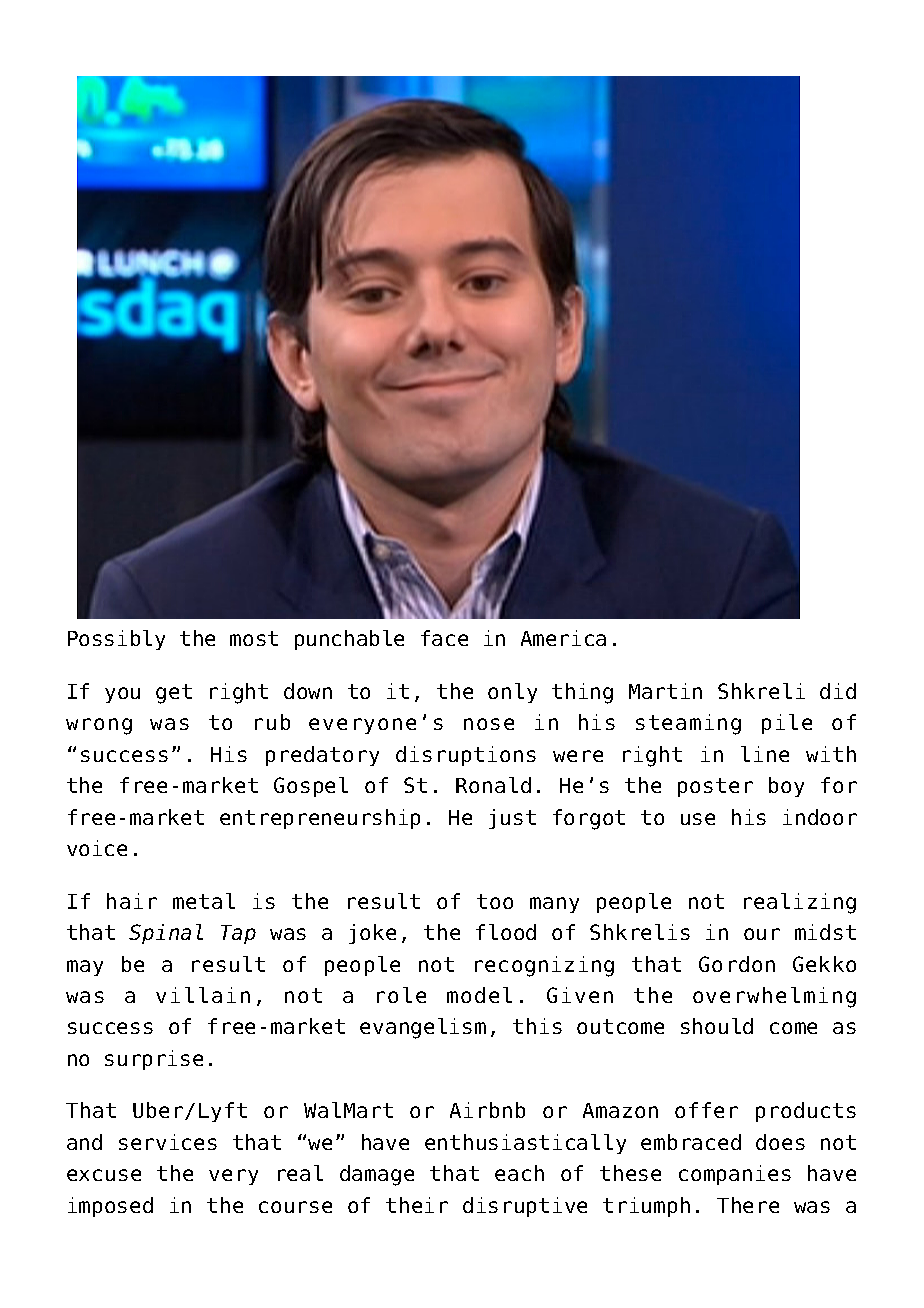  What do you see at coordinates (116, 640) in the image?
I see `Possibly` at bounding box center [116, 640].
